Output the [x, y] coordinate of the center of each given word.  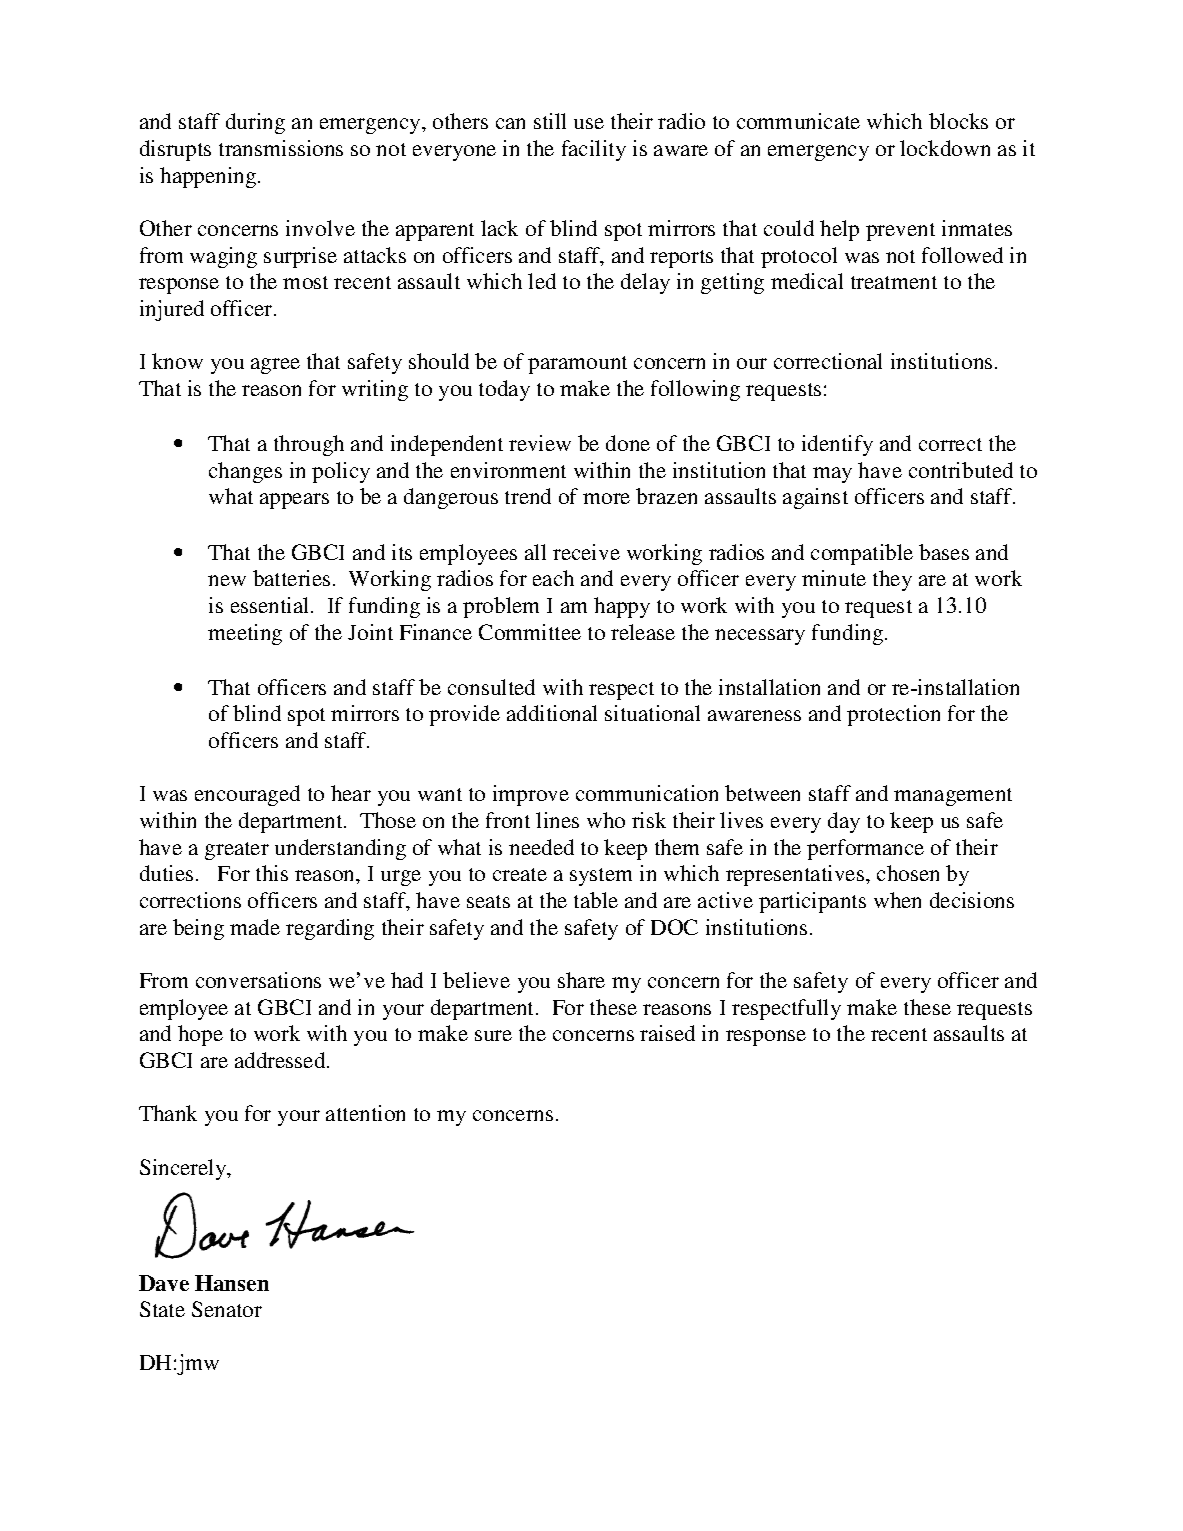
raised [667, 1033]
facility [594, 150]
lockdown [945, 148]
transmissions [281, 148]
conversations [258, 980]
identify [837, 445]
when [897, 900]
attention [365, 1113]
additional [552, 713]
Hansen [232, 1283]
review [540, 443]
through [309, 445]
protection [893, 715]
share [581, 980]
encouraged [247, 795]
